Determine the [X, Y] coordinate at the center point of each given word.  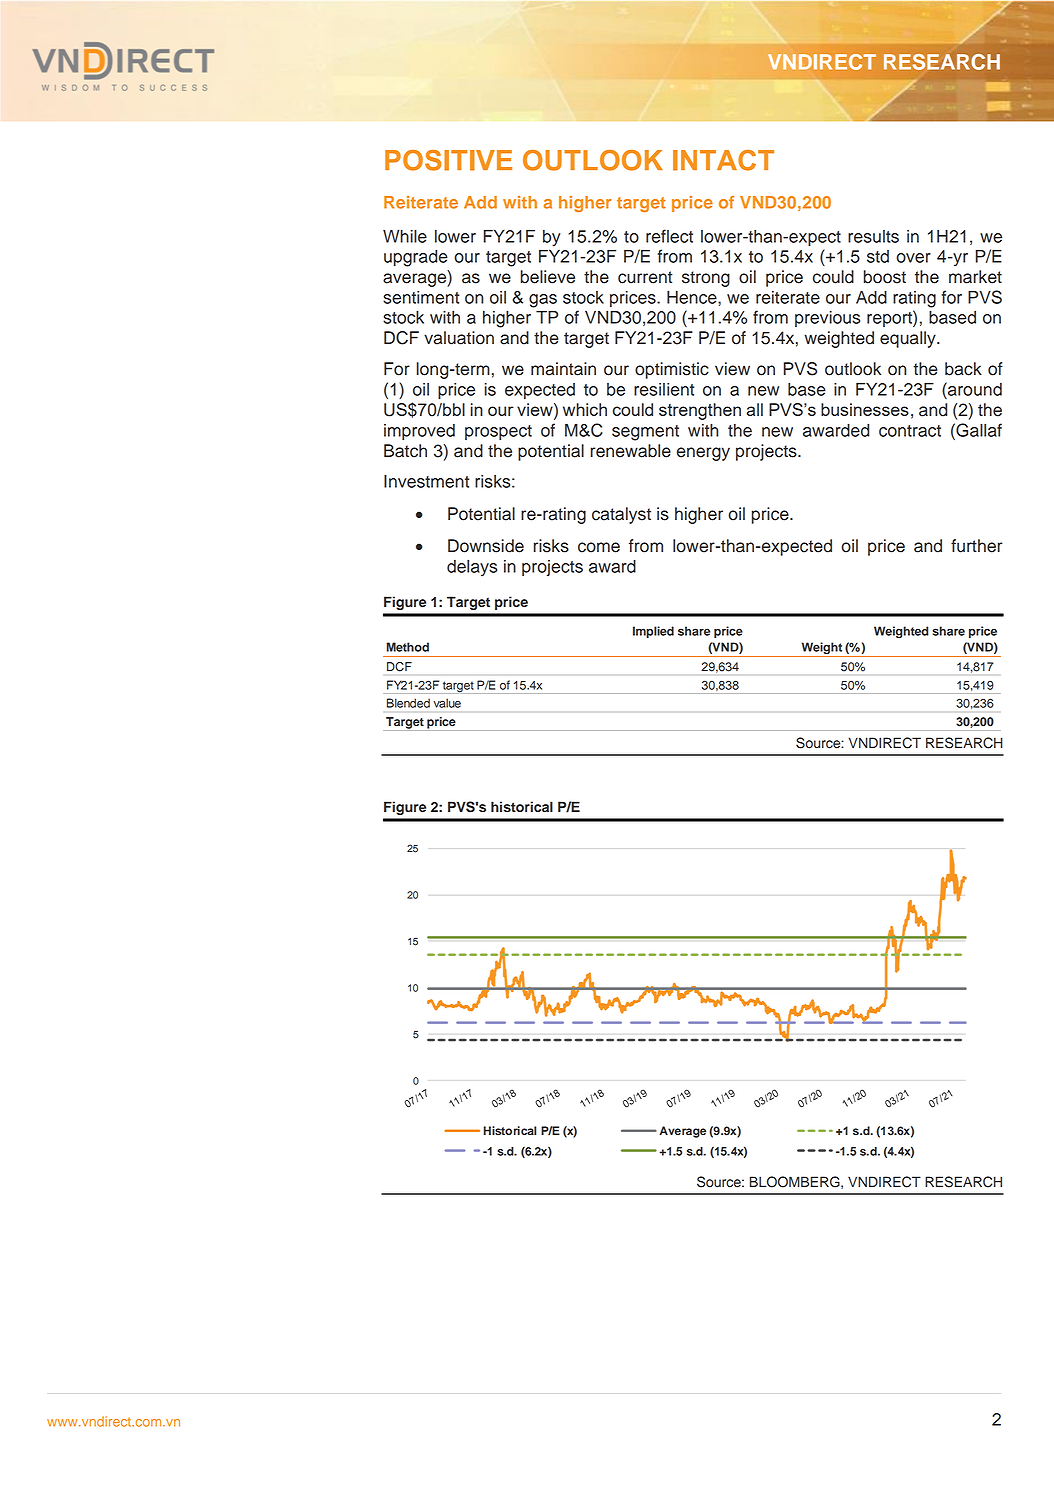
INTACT [723, 160]
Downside [486, 546]
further [977, 546]
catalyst [621, 515]
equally [909, 339]
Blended [408, 703]
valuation [459, 338]
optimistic [672, 370]
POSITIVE [448, 160]
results [873, 236]
